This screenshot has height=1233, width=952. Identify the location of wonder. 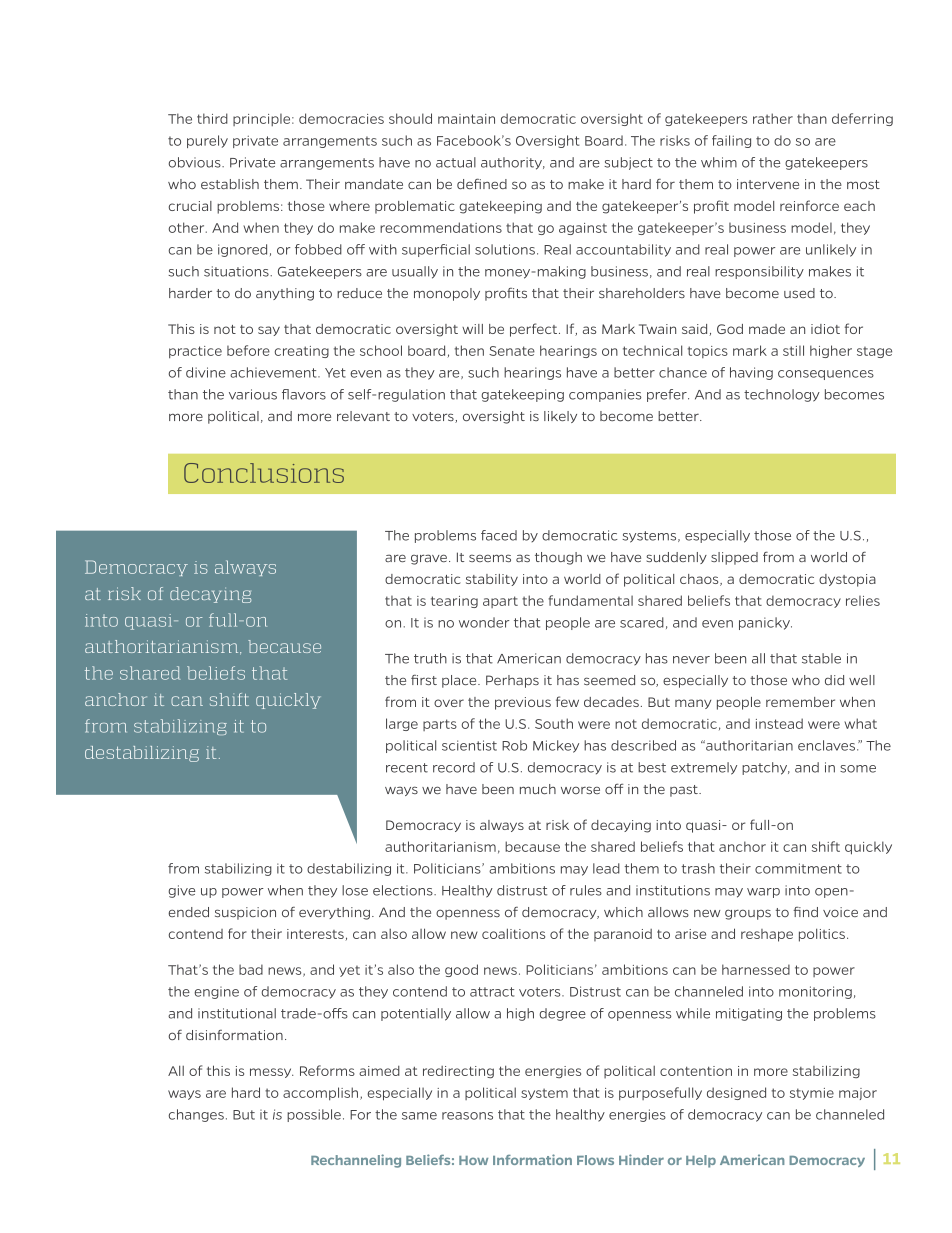
(484, 622).
